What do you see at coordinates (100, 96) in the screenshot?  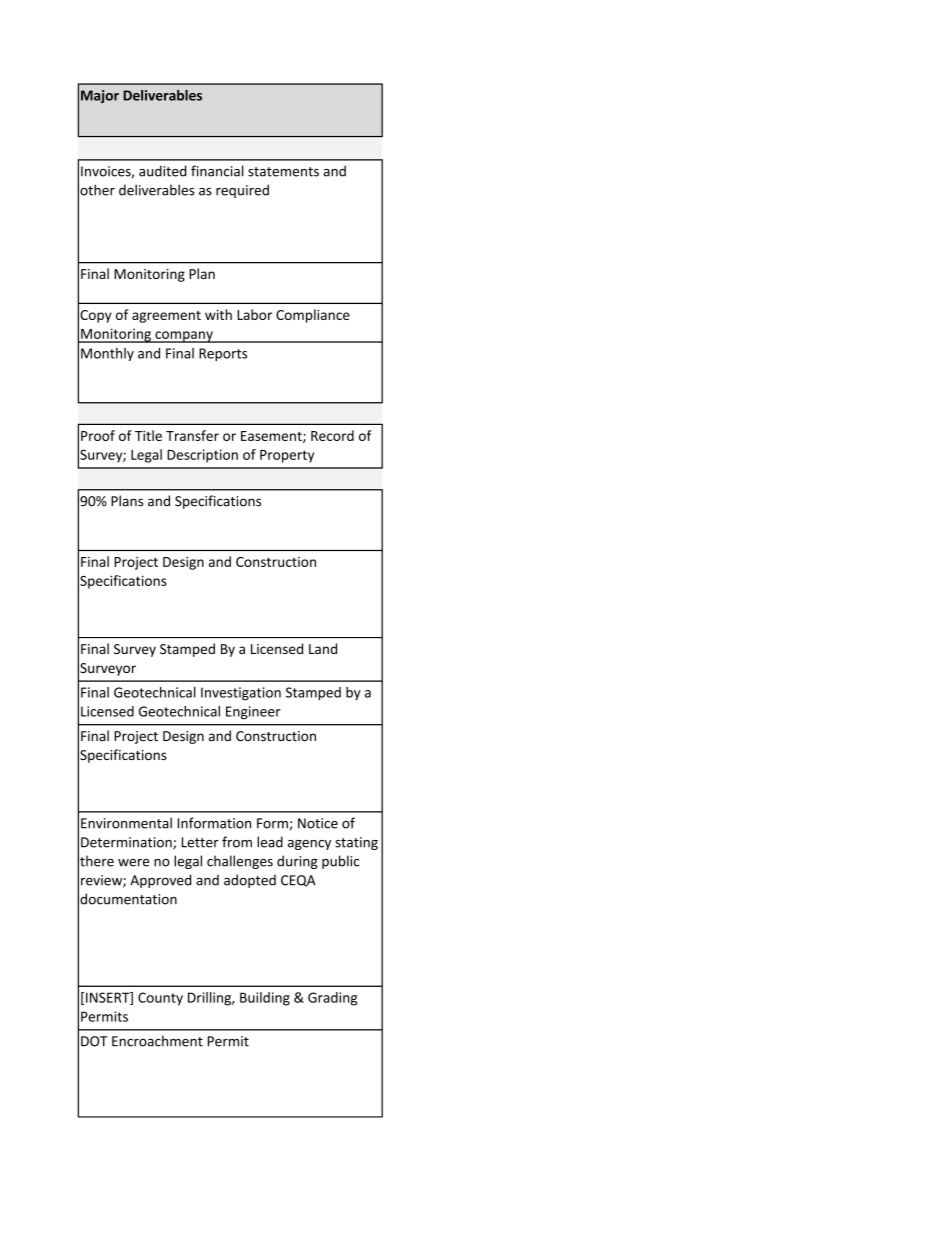 I see `Major` at bounding box center [100, 96].
